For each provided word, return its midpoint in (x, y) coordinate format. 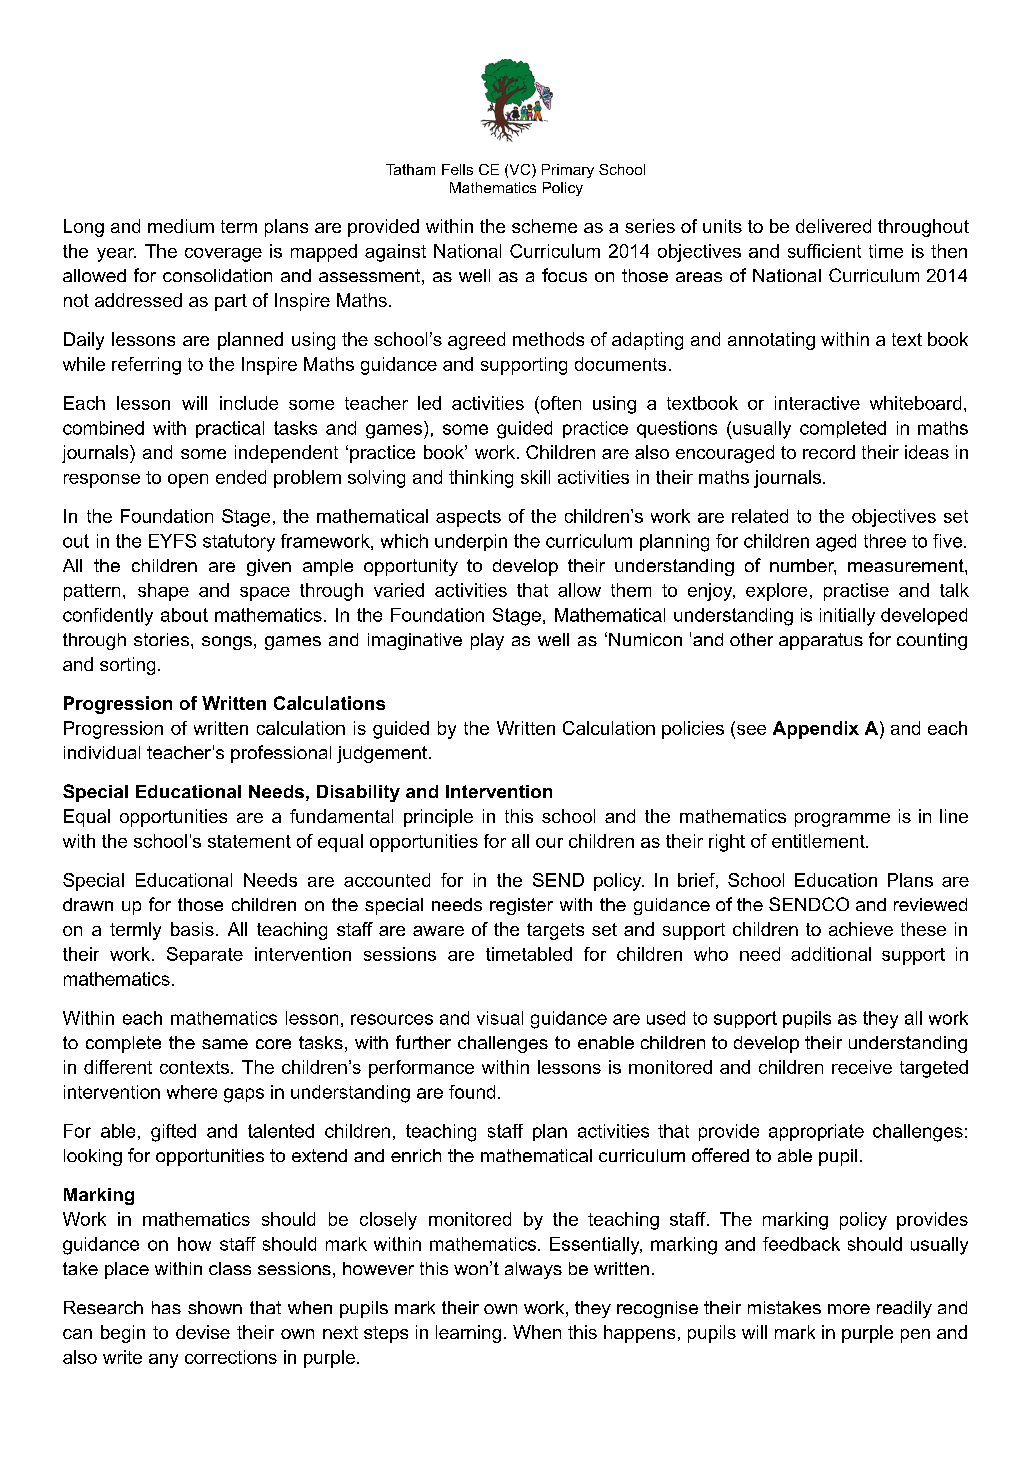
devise (203, 1332)
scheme (544, 226)
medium (181, 226)
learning (468, 1334)
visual (500, 1018)
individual (102, 752)
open (188, 481)
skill (535, 477)
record (829, 452)
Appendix (816, 730)
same (225, 1044)
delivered (833, 226)
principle (438, 818)
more (849, 1309)
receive (862, 1067)
